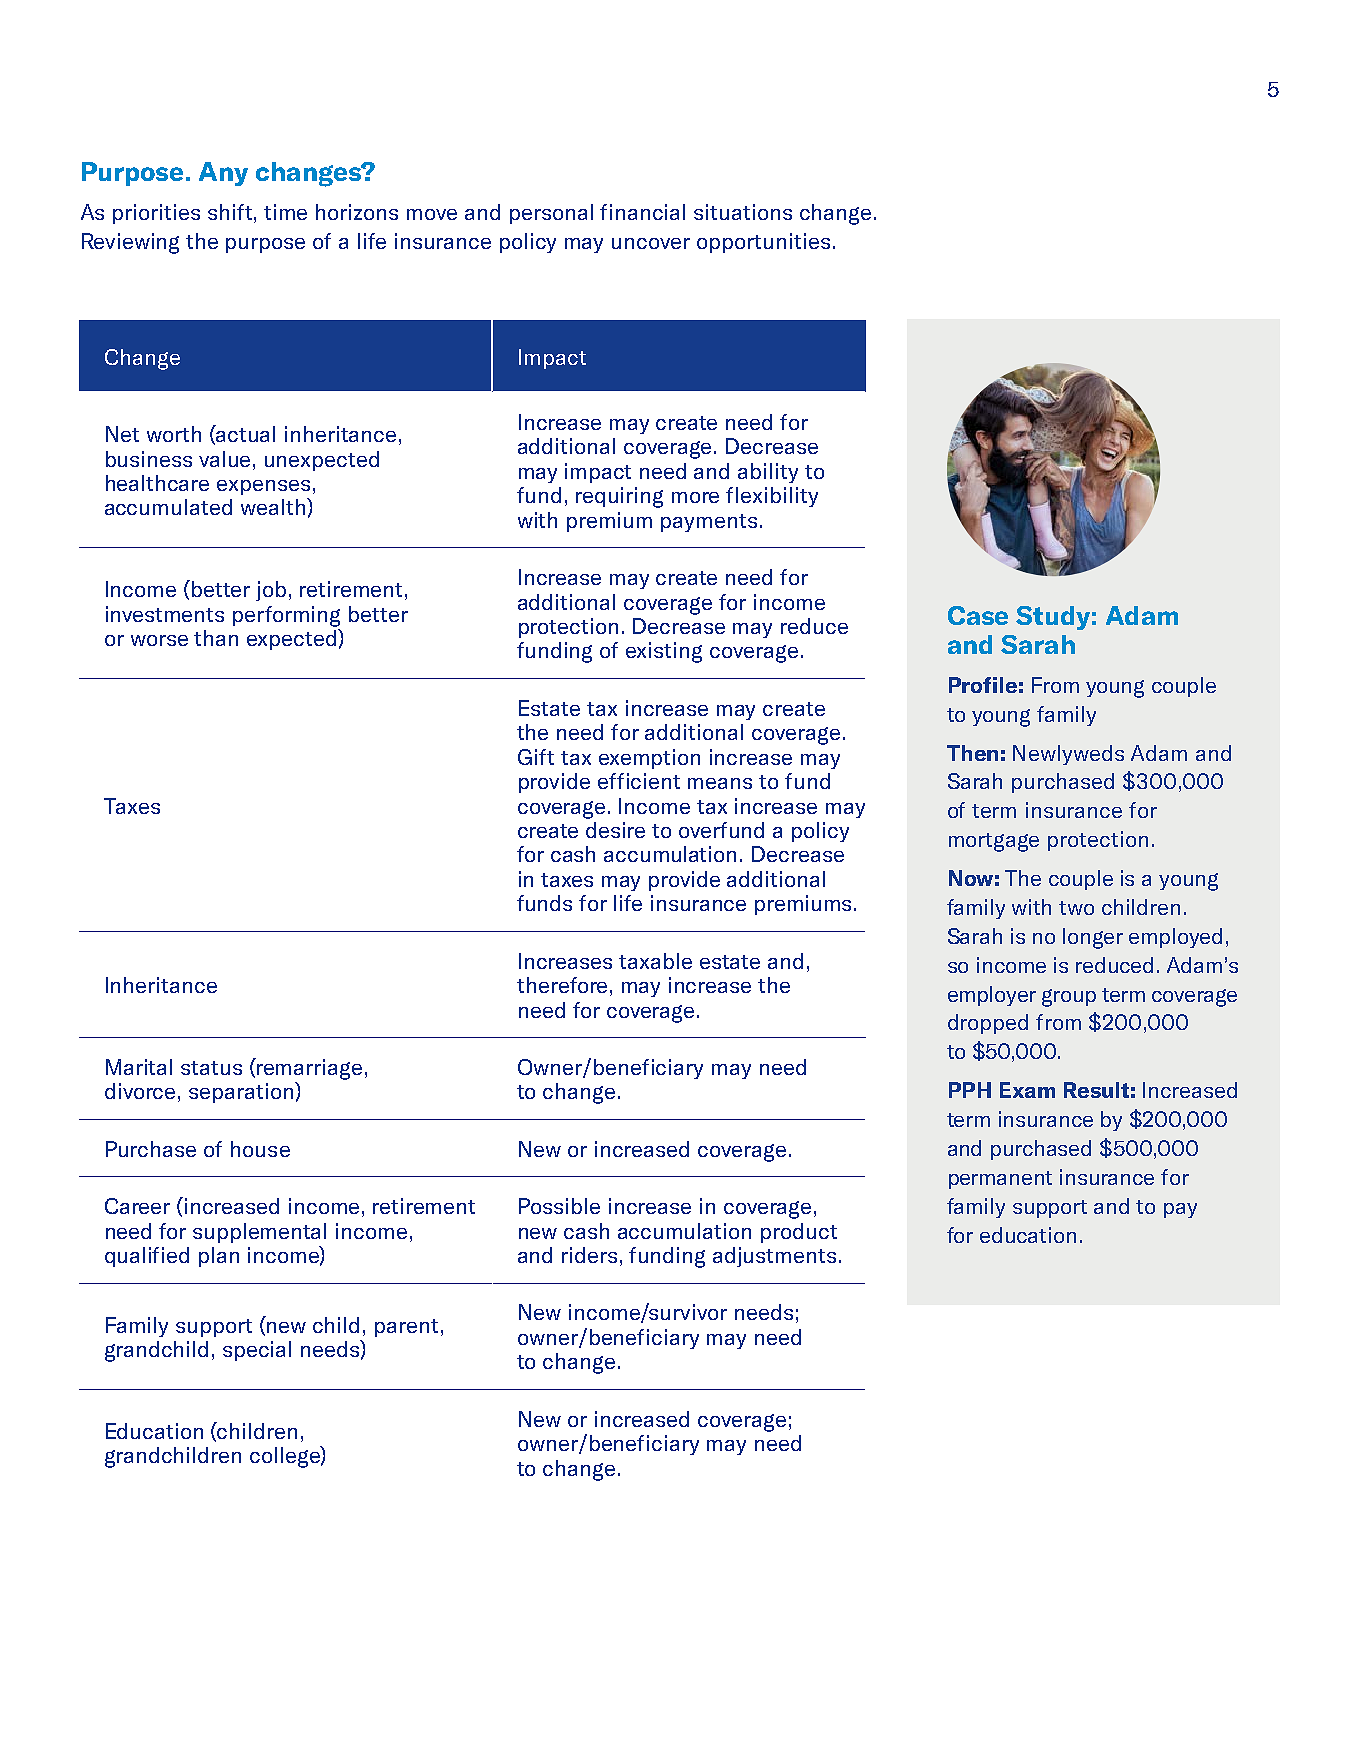  I want to click on riders, so click(589, 1255).
